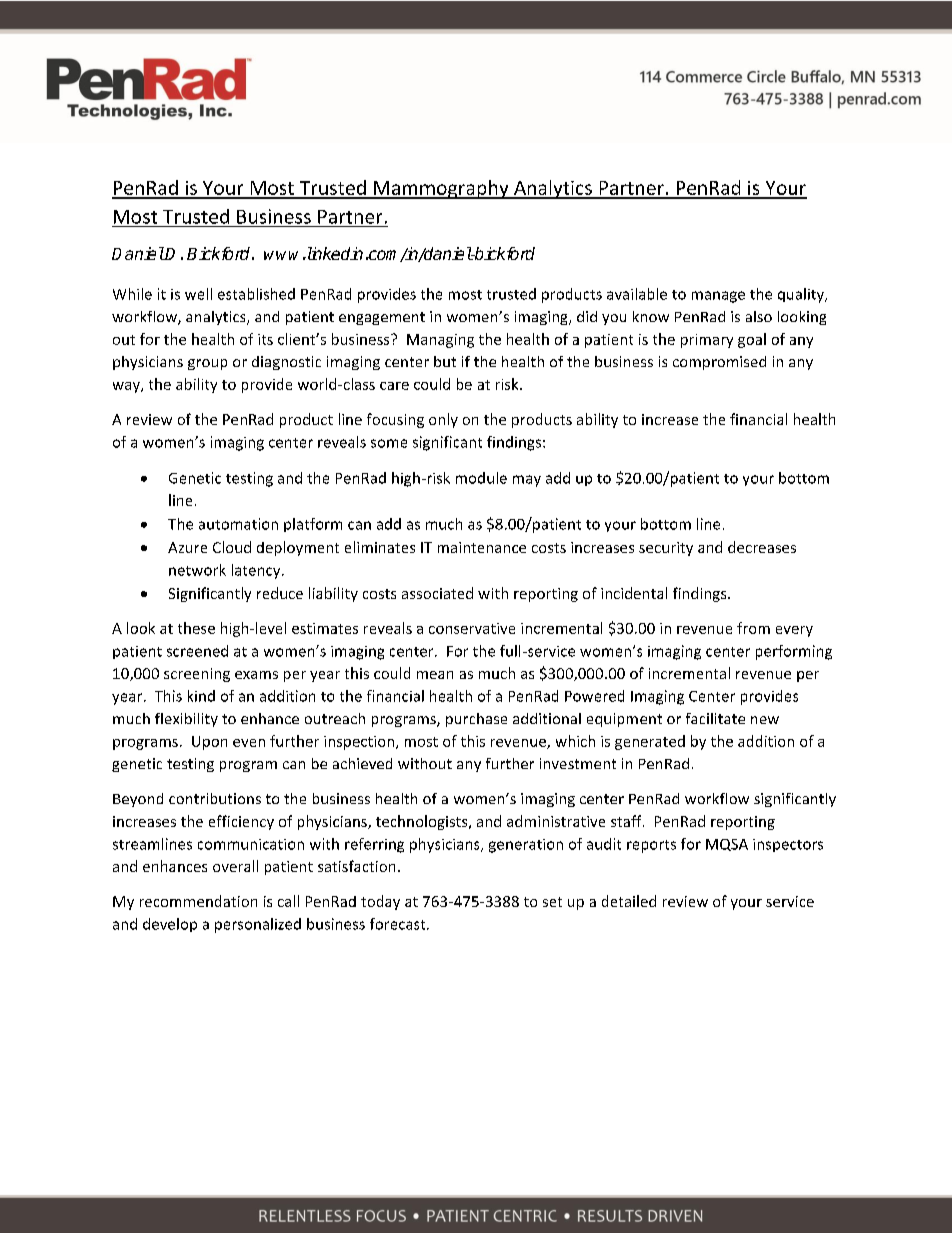 The height and width of the screenshot is (1233, 952). What do you see at coordinates (482, 547) in the screenshot?
I see `maintenance` at bounding box center [482, 547].
